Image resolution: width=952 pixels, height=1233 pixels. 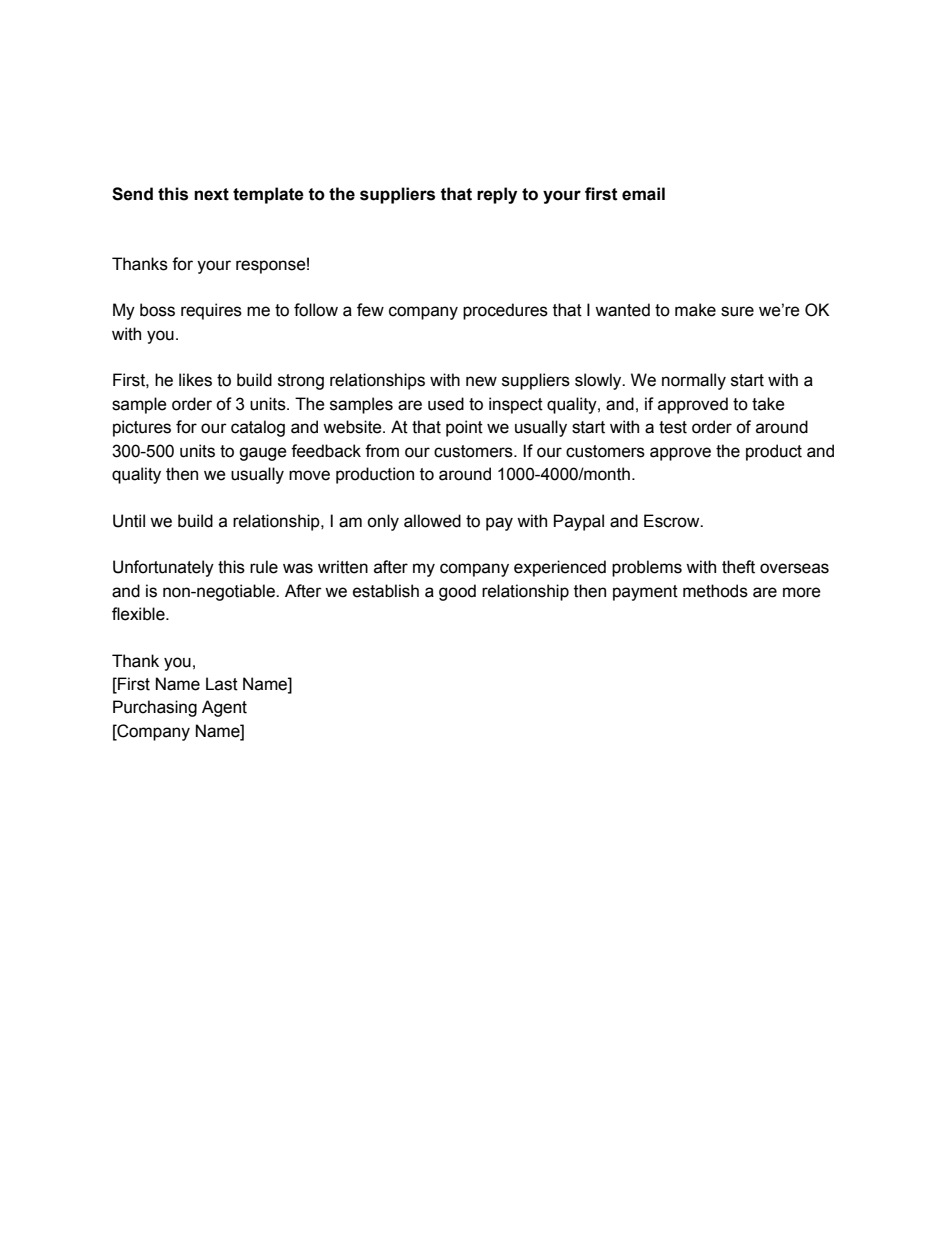 What do you see at coordinates (715, 591) in the screenshot?
I see `methods` at bounding box center [715, 591].
